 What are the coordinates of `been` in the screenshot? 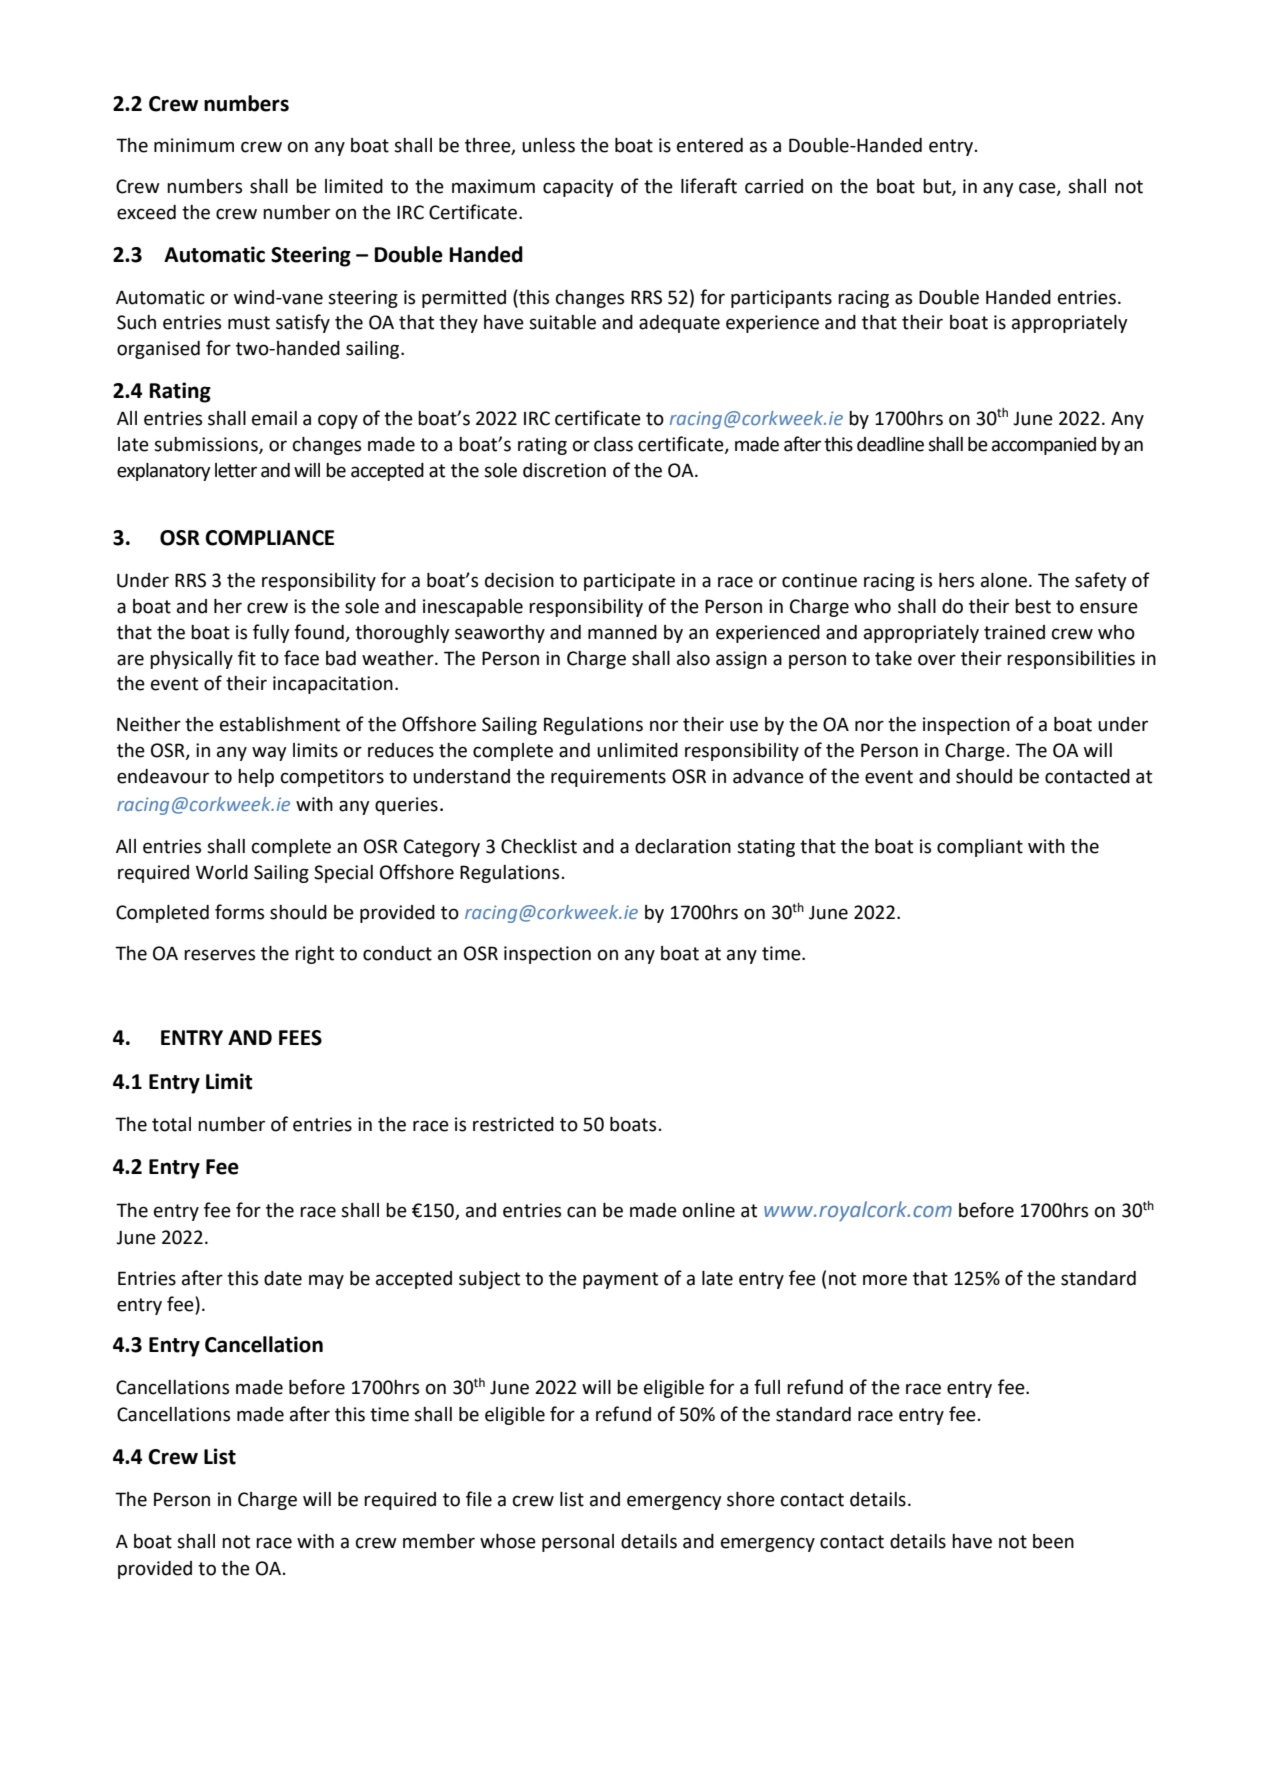 It's located at (1053, 1541).
